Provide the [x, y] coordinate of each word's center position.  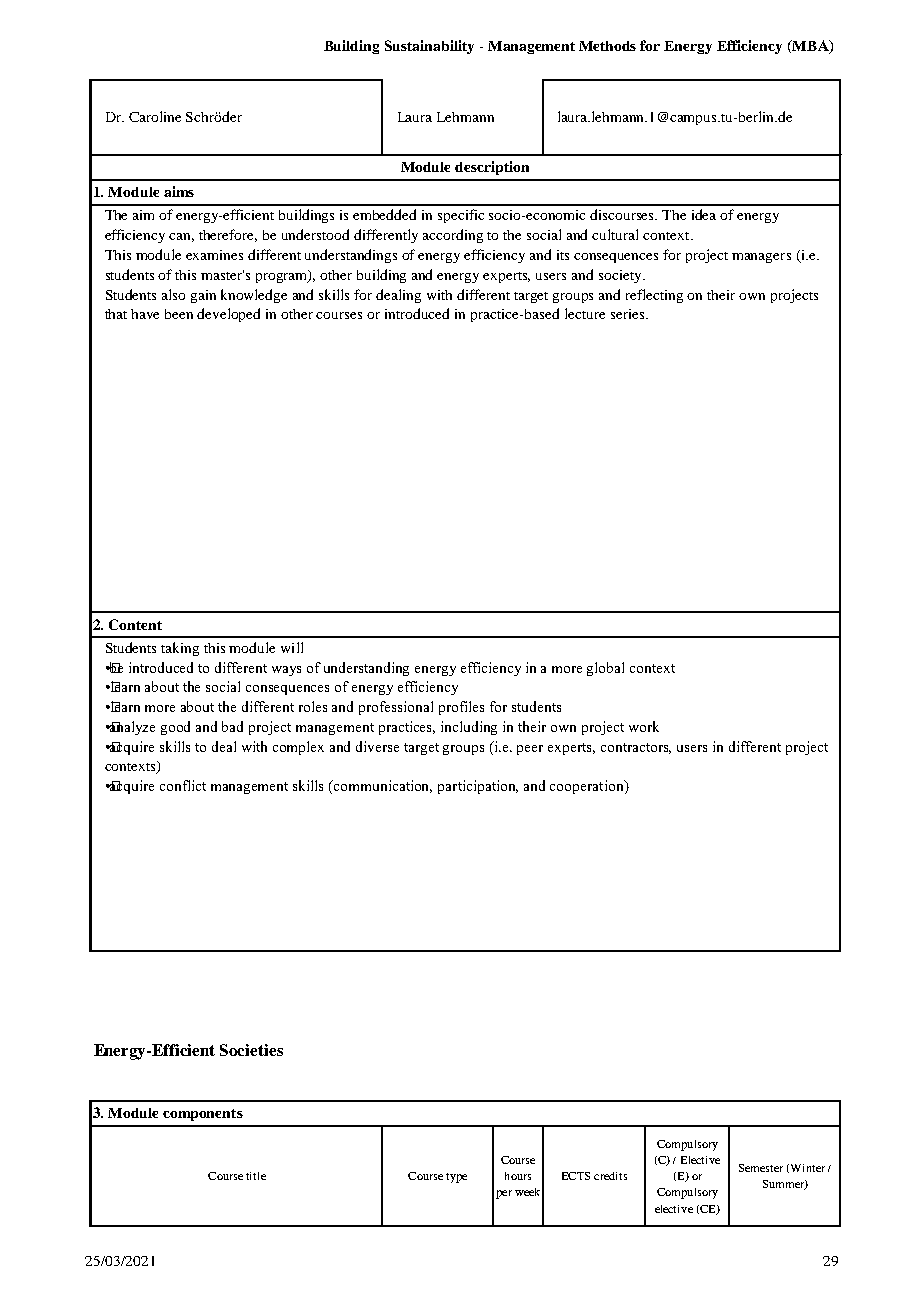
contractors [636, 748]
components [203, 1115]
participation [478, 787]
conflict [183, 785]
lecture [585, 313]
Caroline [155, 116]
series [629, 314]
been [179, 314]
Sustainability [429, 47]
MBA [810, 47]
